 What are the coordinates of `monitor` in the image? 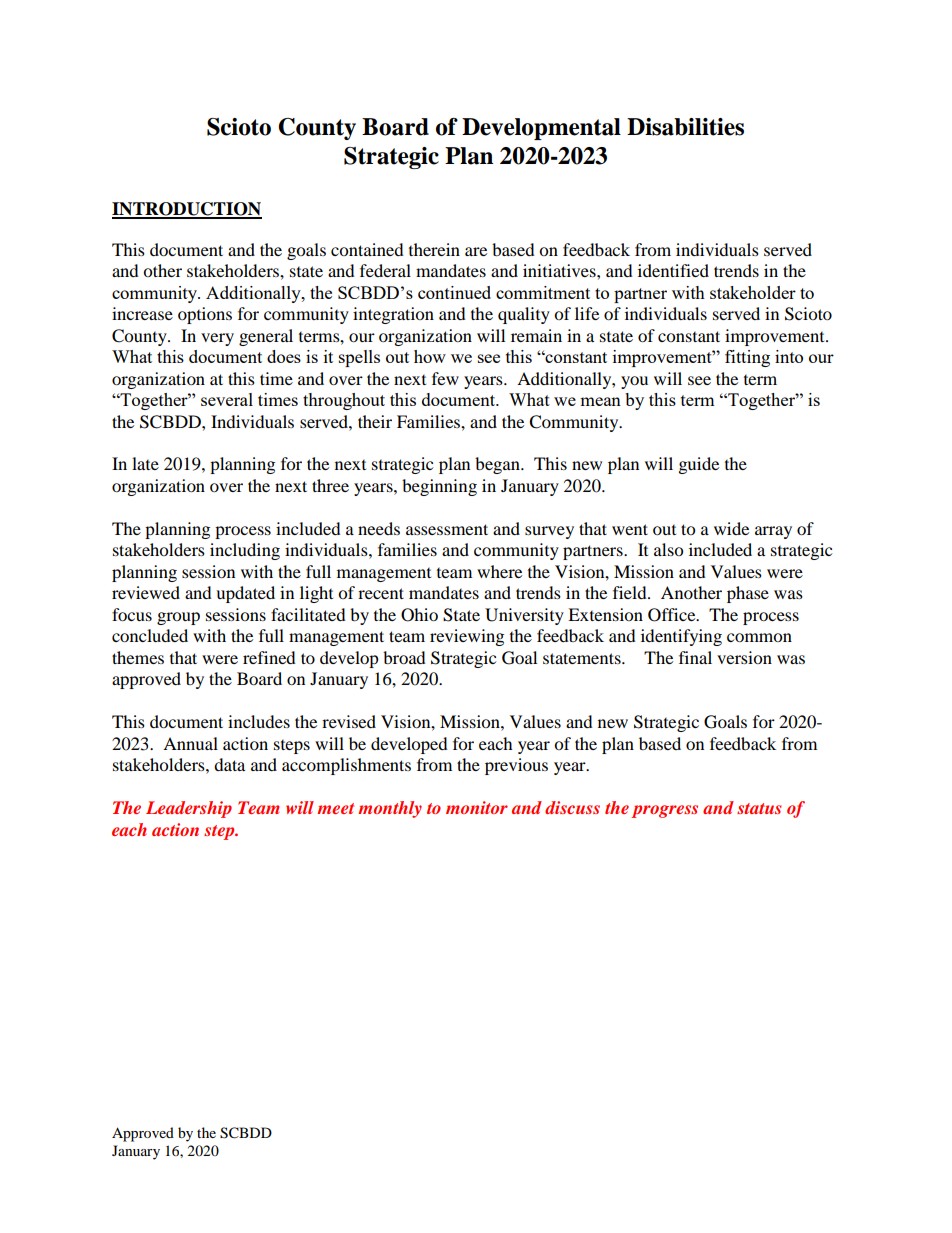 It's located at (477, 807).
